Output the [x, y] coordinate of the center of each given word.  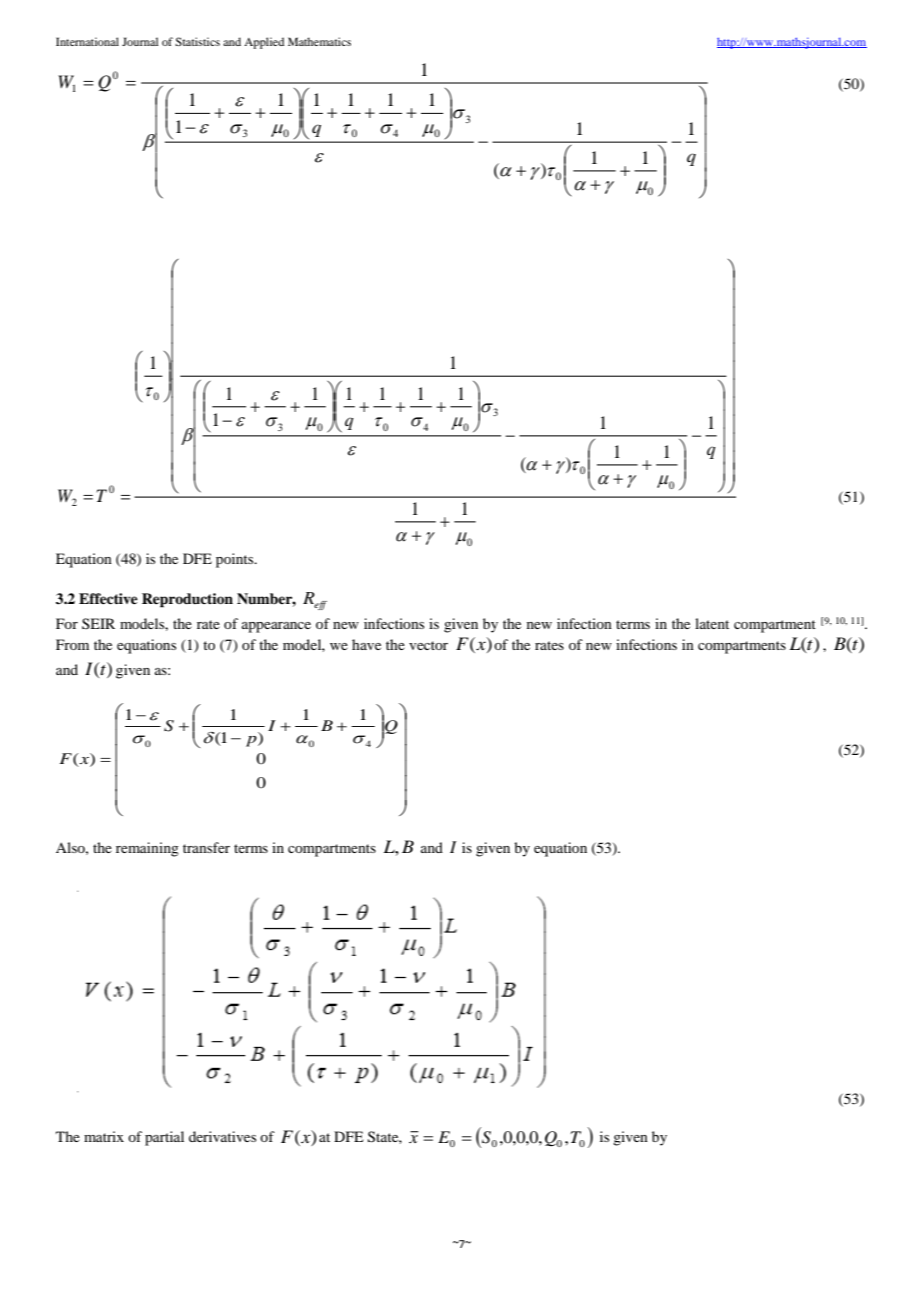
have [366, 644]
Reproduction [187, 600]
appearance [276, 627]
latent [712, 623]
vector [428, 645]
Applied [264, 43]
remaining [147, 849]
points [236, 560]
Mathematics [319, 41]
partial [164, 1138]
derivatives [222, 1136]
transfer [206, 847]
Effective [108, 598]
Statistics [197, 41]
